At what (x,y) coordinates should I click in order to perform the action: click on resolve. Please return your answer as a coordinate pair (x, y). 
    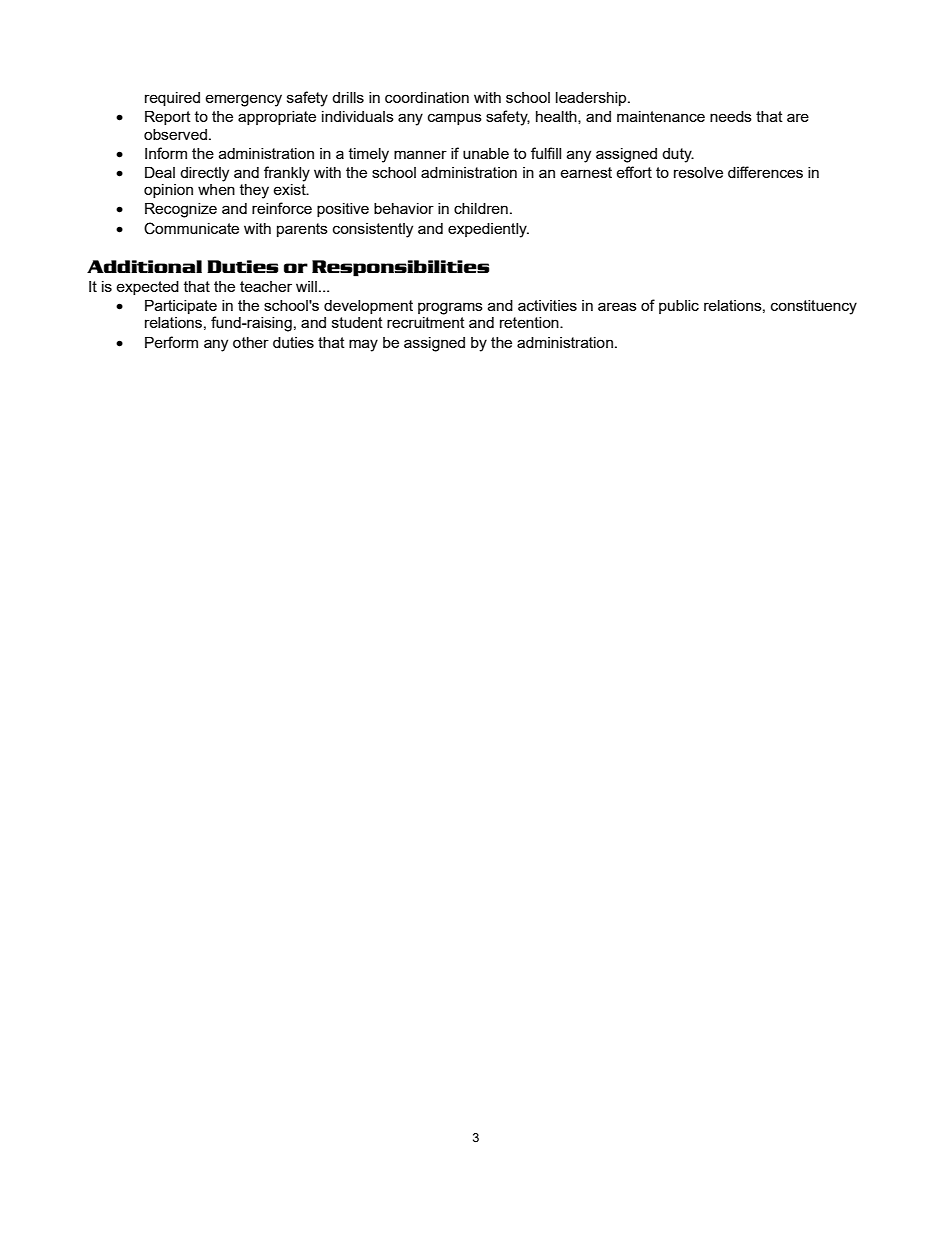
    Looking at the image, I should click on (698, 172).
